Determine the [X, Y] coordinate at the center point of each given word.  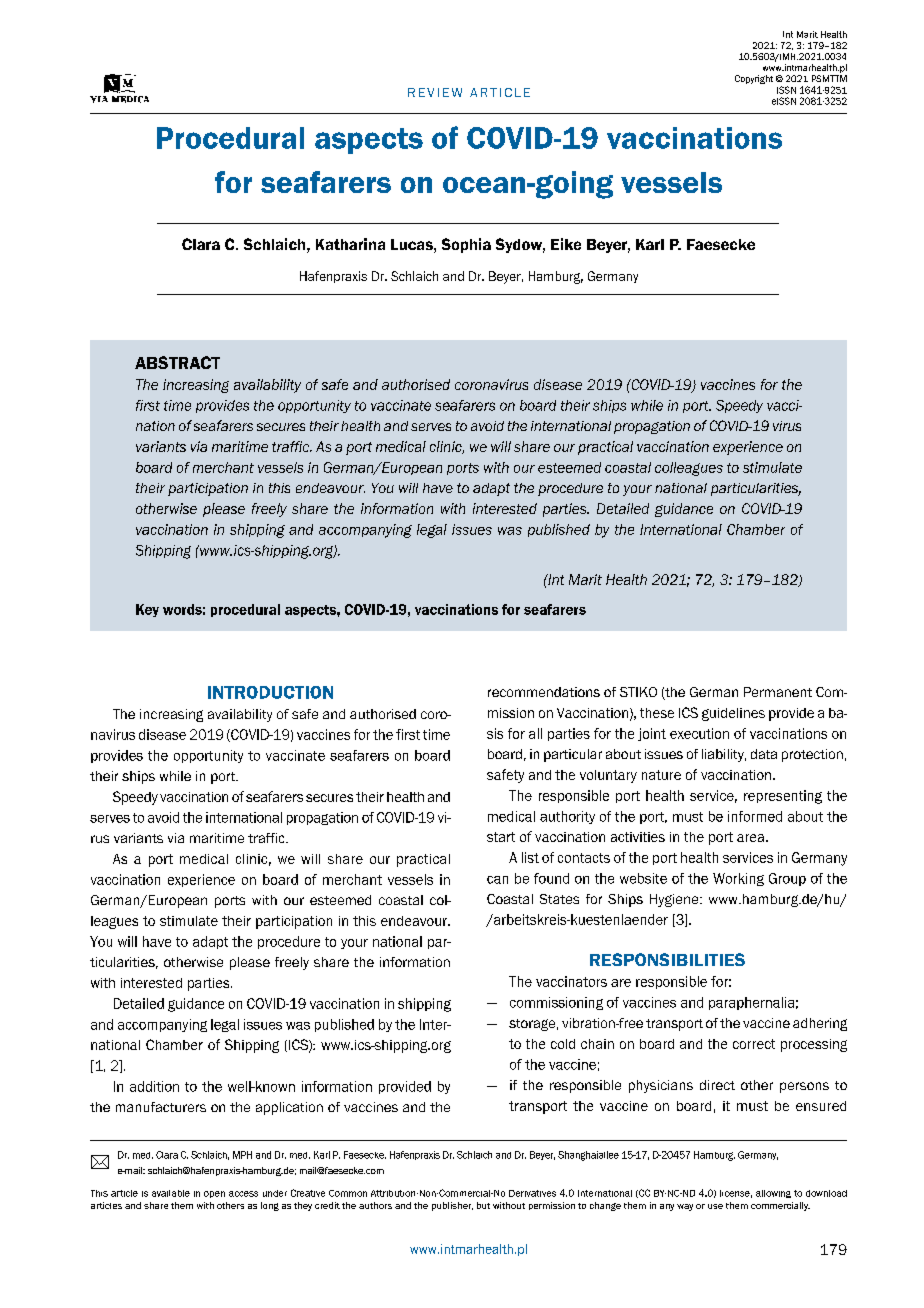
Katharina [350, 244]
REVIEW [435, 92]
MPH [242, 1155]
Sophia [466, 245]
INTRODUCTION [270, 692]
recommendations [544, 692]
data [764, 754]
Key [147, 610]
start [501, 837]
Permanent [778, 692]
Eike [566, 244]
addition [154, 1086]
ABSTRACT [177, 362]
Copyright [754, 79]
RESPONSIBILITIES [667, 959]
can [497, 880]
